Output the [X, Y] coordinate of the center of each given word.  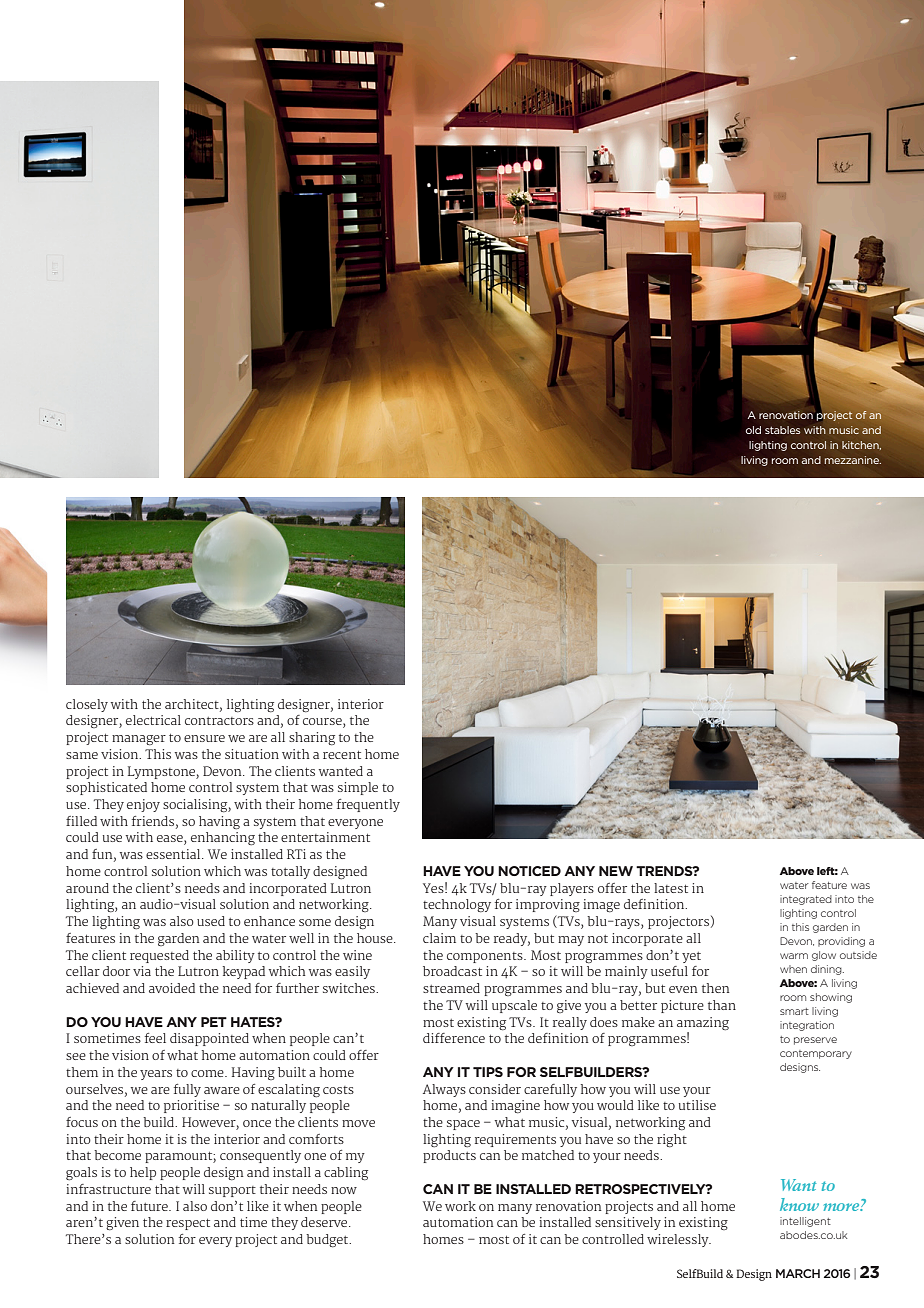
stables [783, 430]
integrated [806, 900]
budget [328, 1240]
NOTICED [529, 871]
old [753, 430]
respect [188, 1224]
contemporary [816, 1054]
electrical [153, 720]
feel [155, 1038]
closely [87, 705]
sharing [312, 738]
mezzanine [853, 460]
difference [454, 1038]
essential [174, 854]
